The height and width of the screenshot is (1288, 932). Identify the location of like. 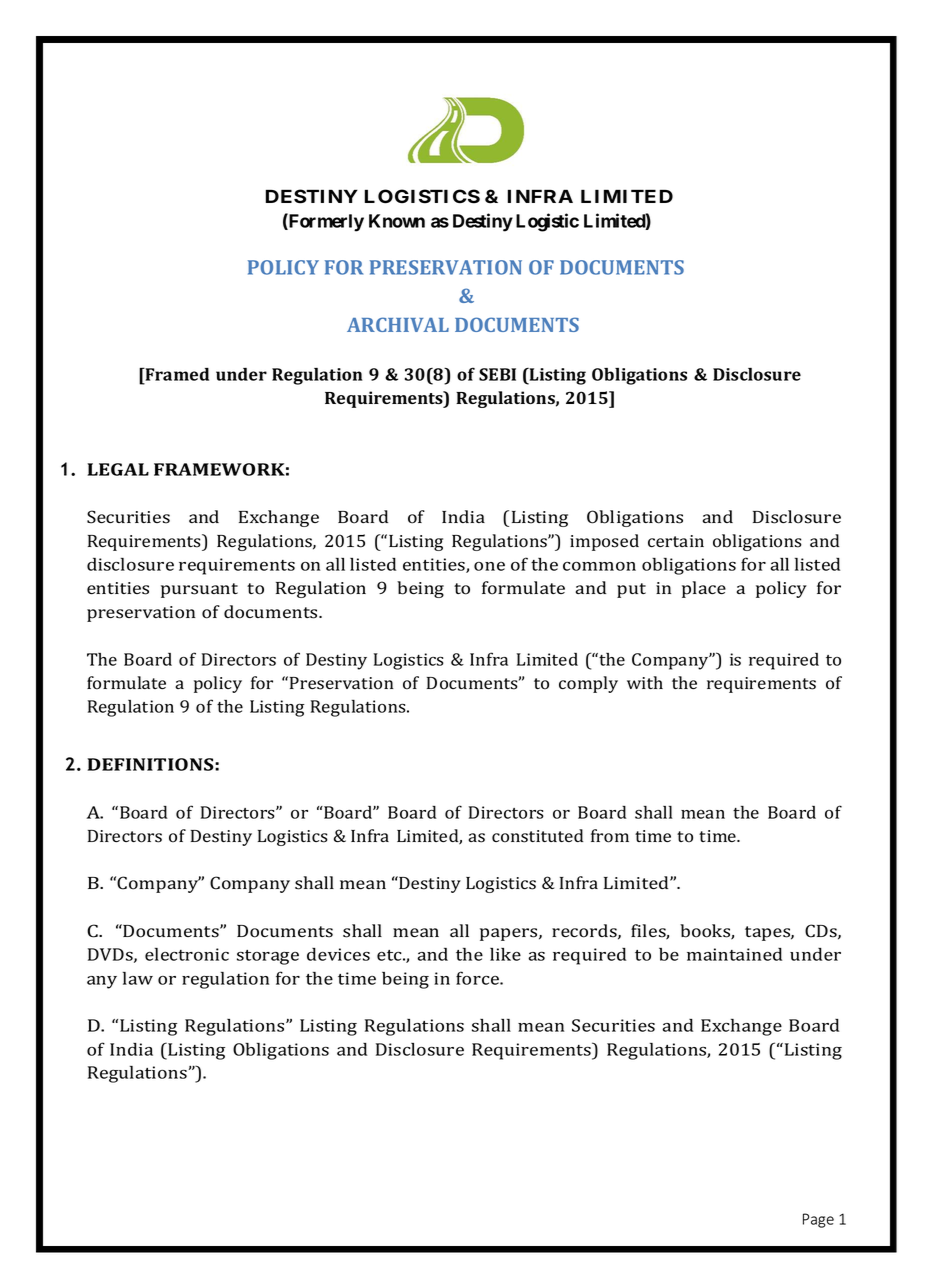
(505, 954).
